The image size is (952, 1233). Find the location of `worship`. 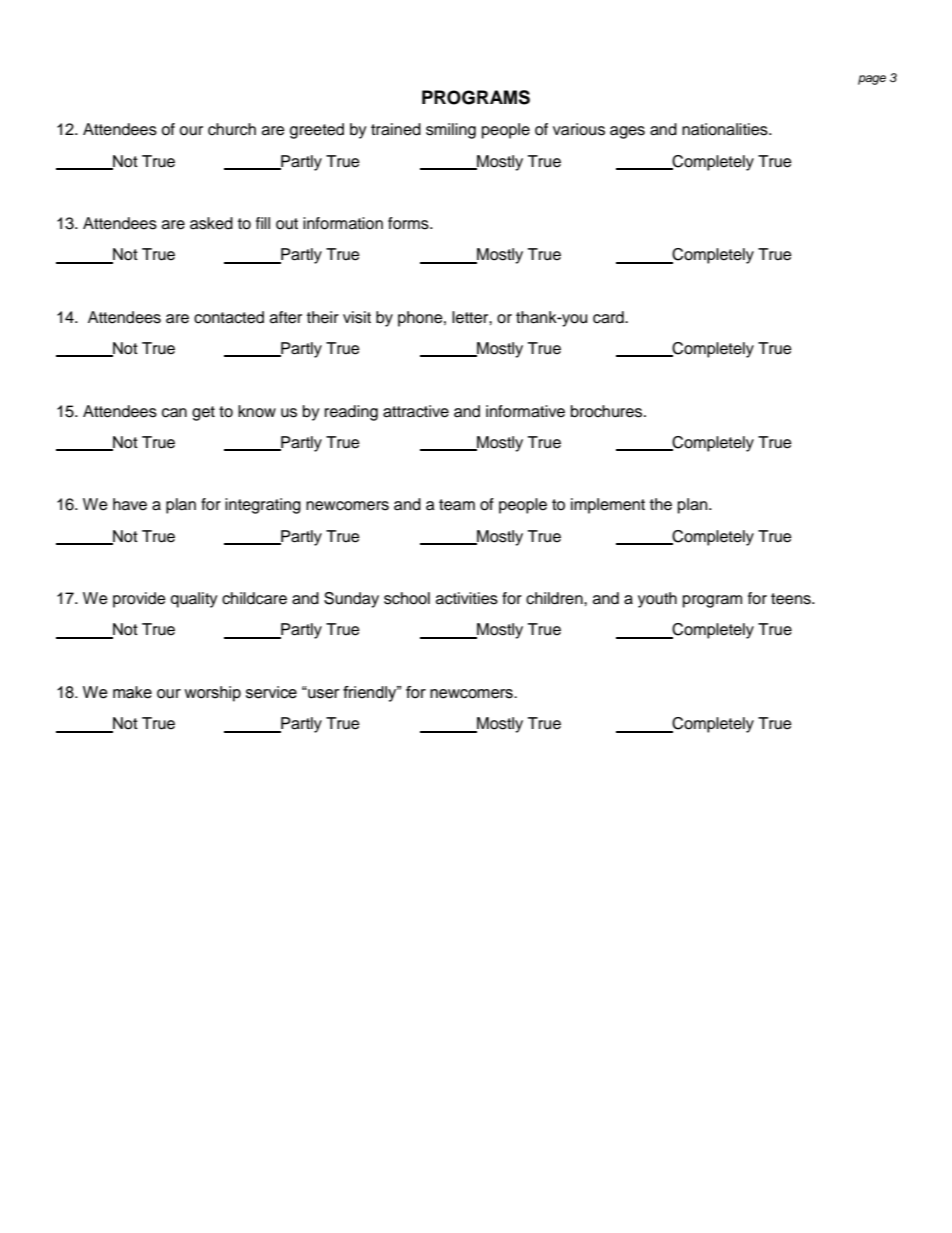

worship is located at coordinates (212, 694).
